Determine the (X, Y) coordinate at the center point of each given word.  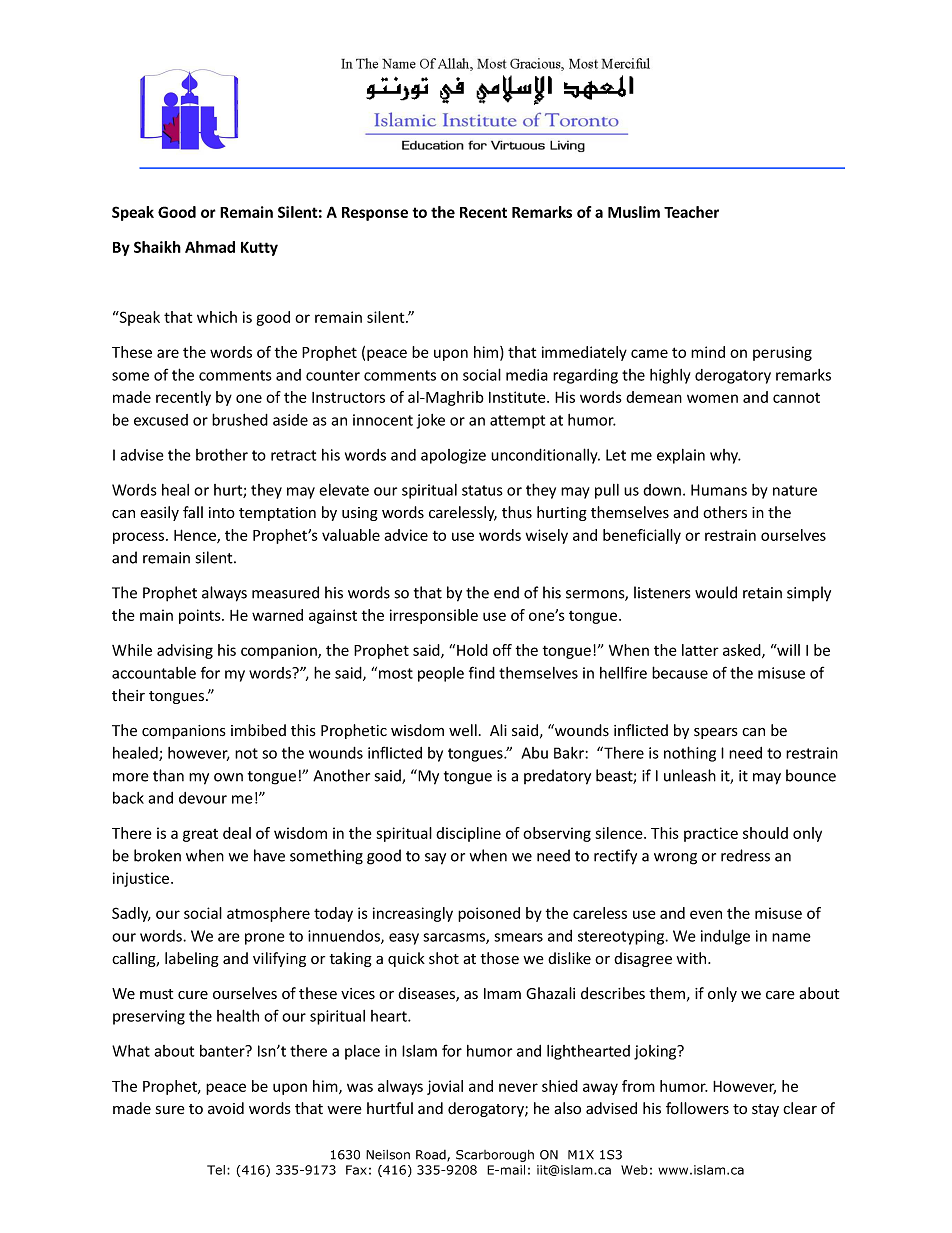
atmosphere (268, 914)
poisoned (489, 914)
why (725, 456)
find (482, 672)
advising (185, 651)
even (706, 914)
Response (375, 214)
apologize (453, 456)
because (680, 672)
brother (222, 454)
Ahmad (210, 247)
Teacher (691, 212)
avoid (226, 1108)
